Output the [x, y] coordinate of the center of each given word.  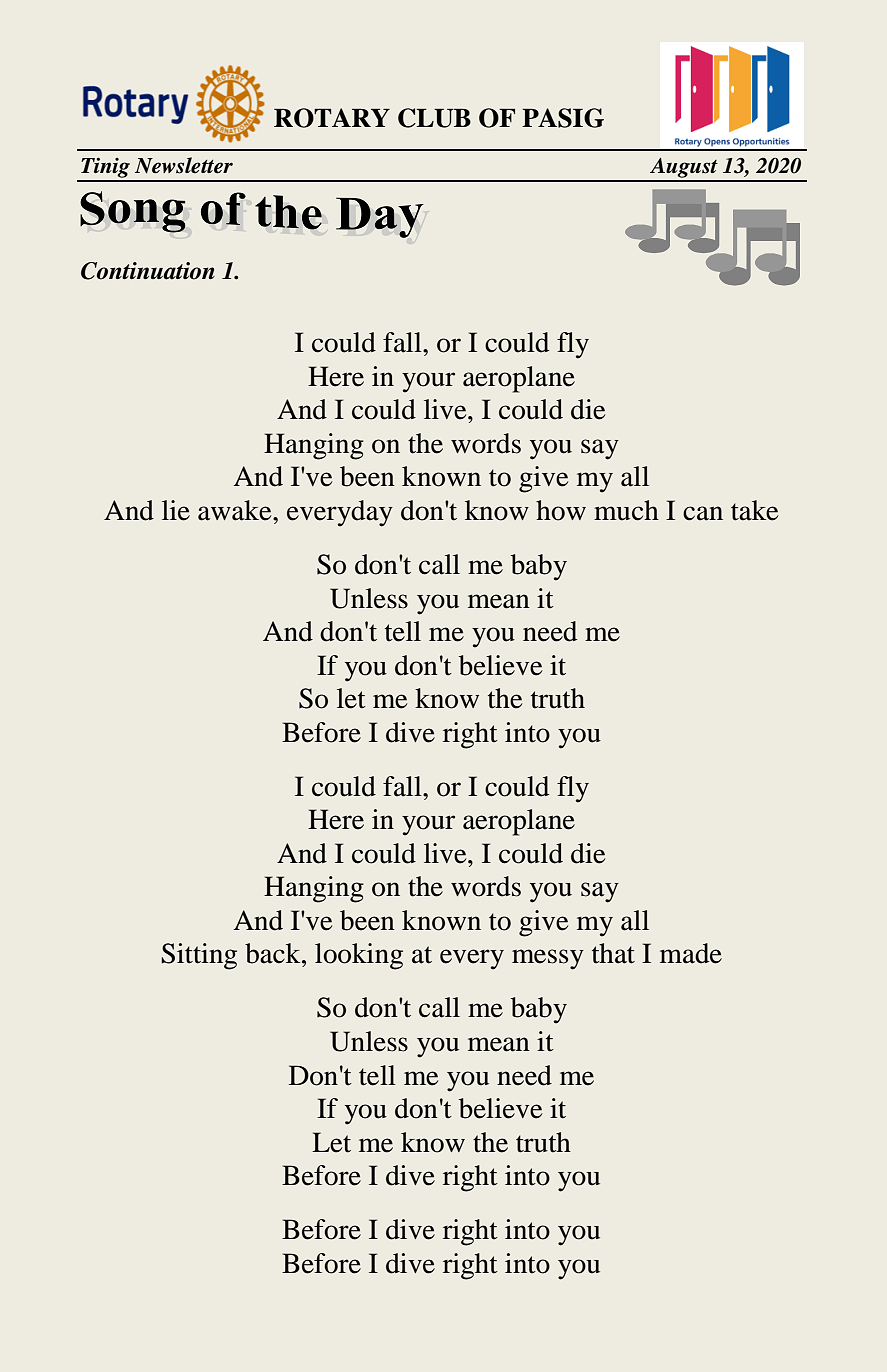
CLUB [434, 118]
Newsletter [184, 165]
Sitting [199, 956]
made [691, 953]
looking [359, 956]
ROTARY [332, 118]
